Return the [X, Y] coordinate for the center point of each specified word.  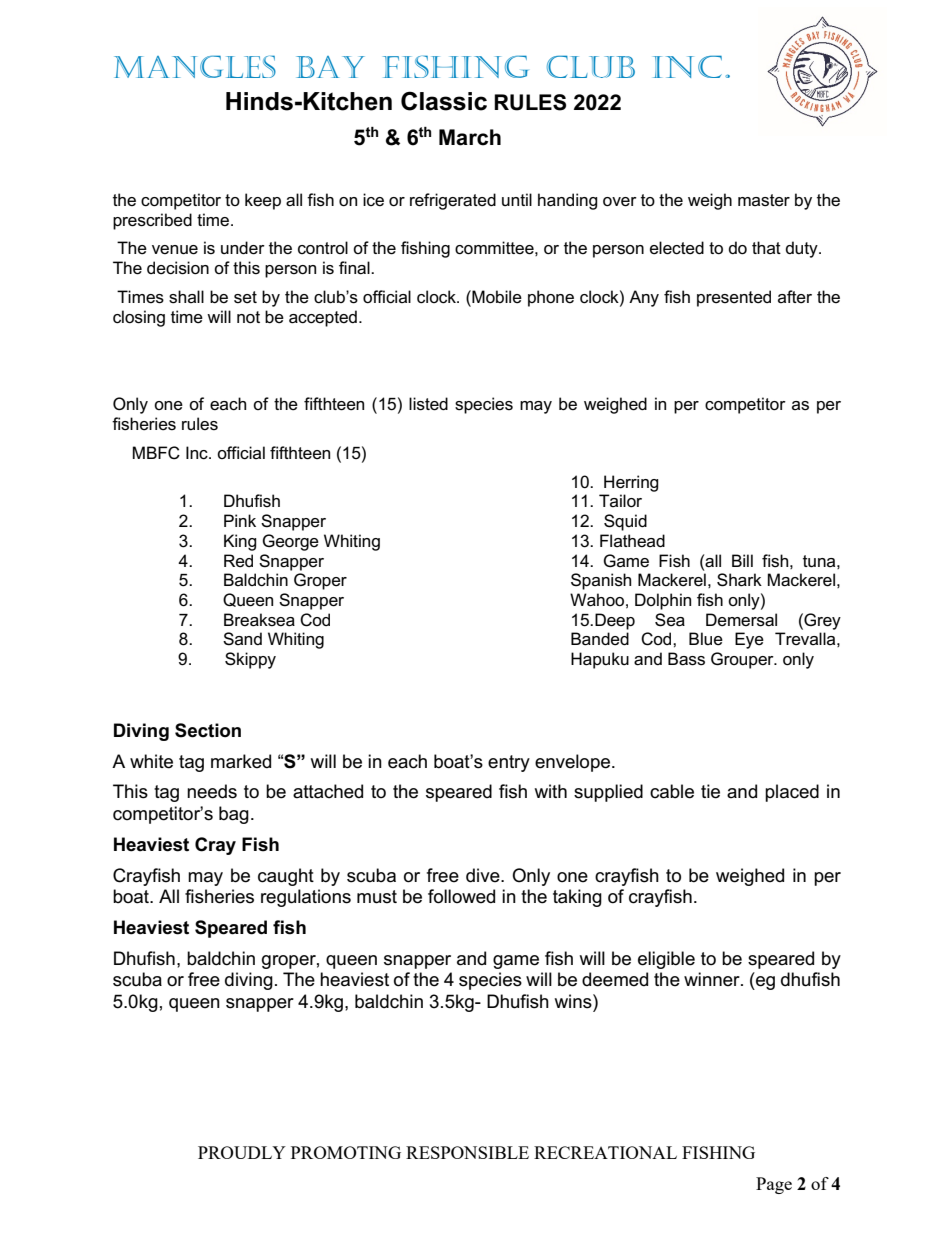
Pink [240, 520]
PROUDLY [242, 1152]
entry [509, 763]
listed [428, 404]
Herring [631, 483]
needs [212, 791]
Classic [444, 101]
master [764, 200]
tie [710, 791]
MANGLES [195, 67]
